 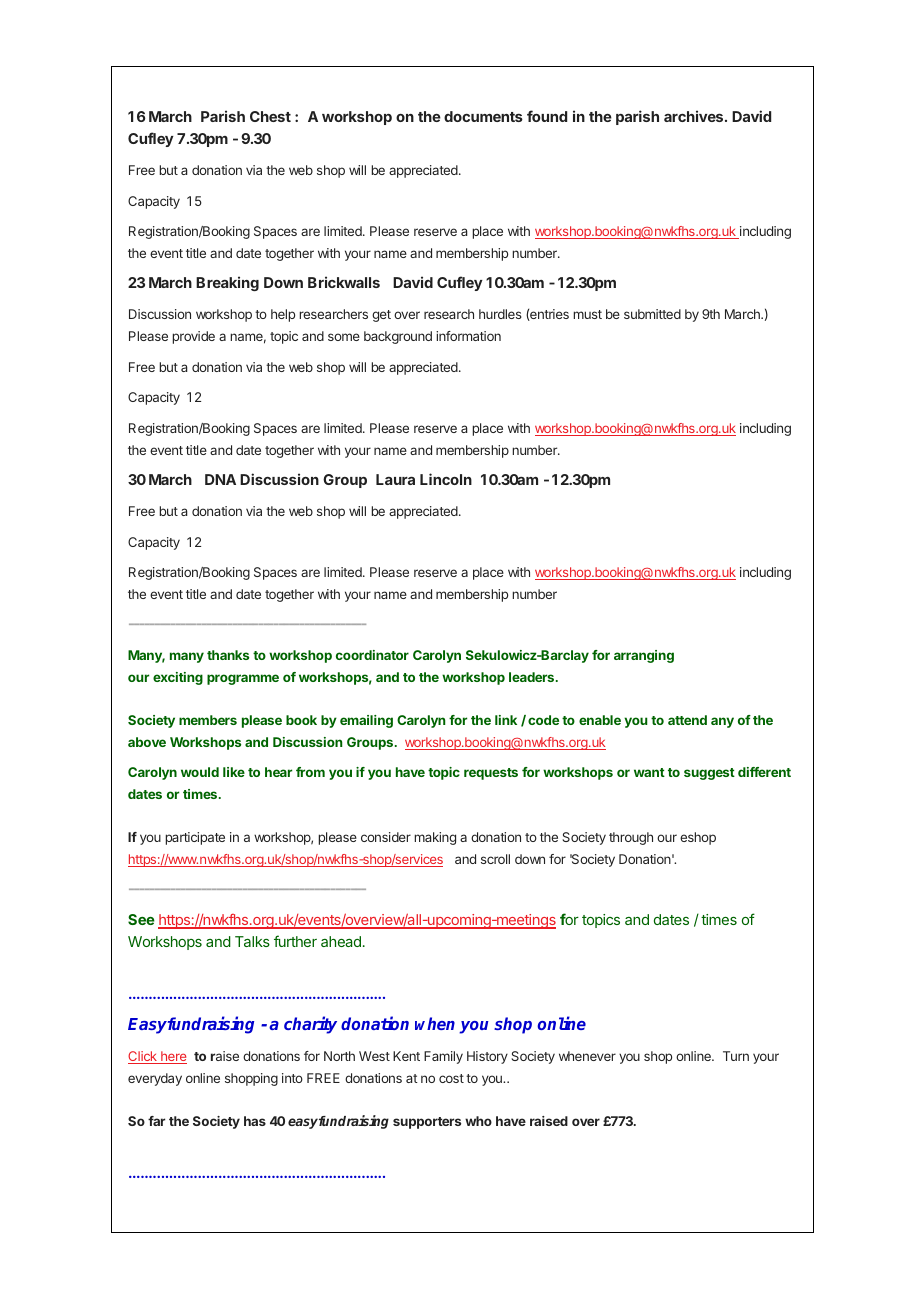 What do you see at coordinates (228, 655) in the screenshot?
I see `thanks` at bounding box center [228, 655].
